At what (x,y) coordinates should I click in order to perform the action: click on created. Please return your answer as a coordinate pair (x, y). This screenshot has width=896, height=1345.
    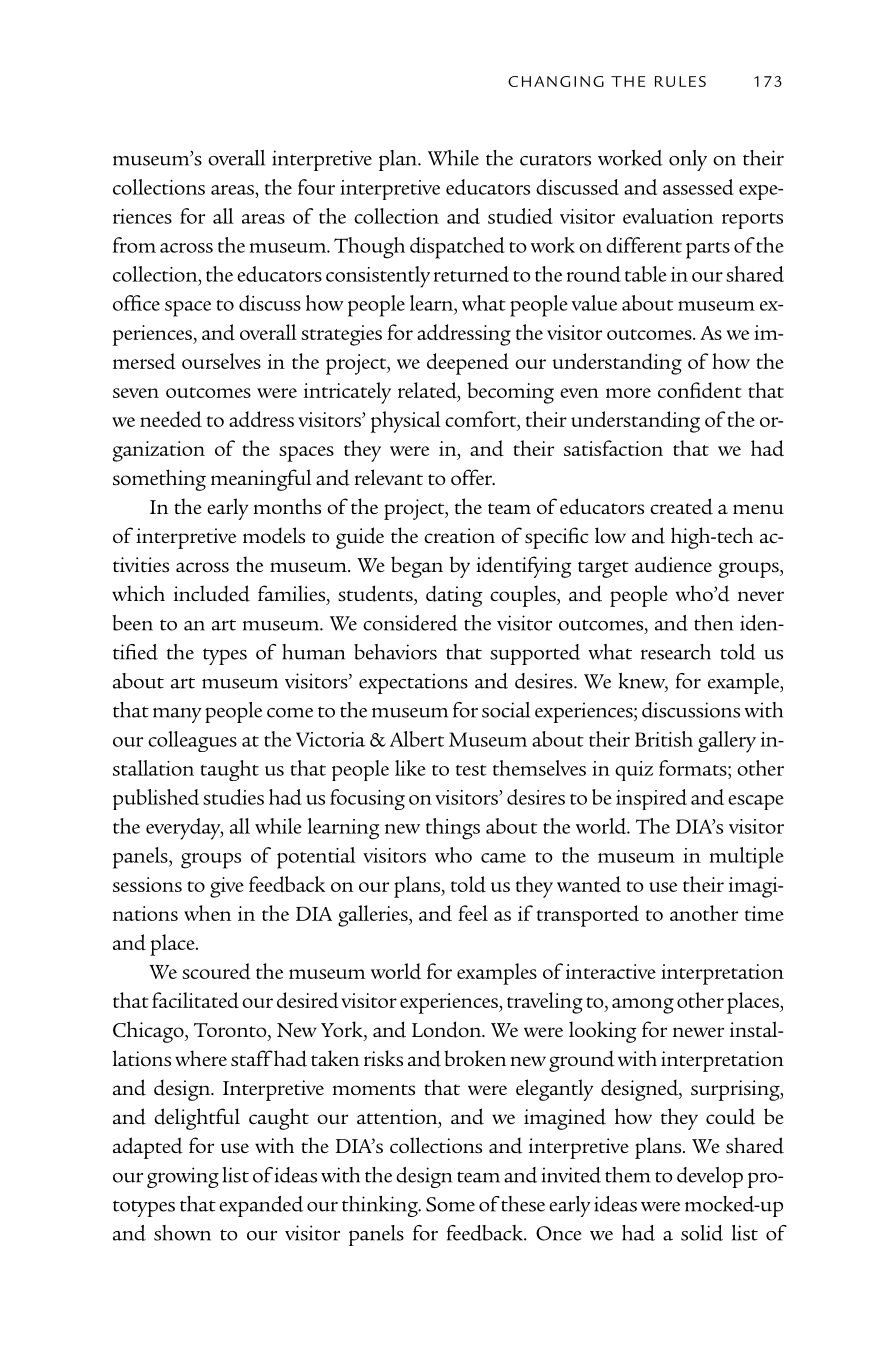
    Looking at the image, I should click on (681, 506).
